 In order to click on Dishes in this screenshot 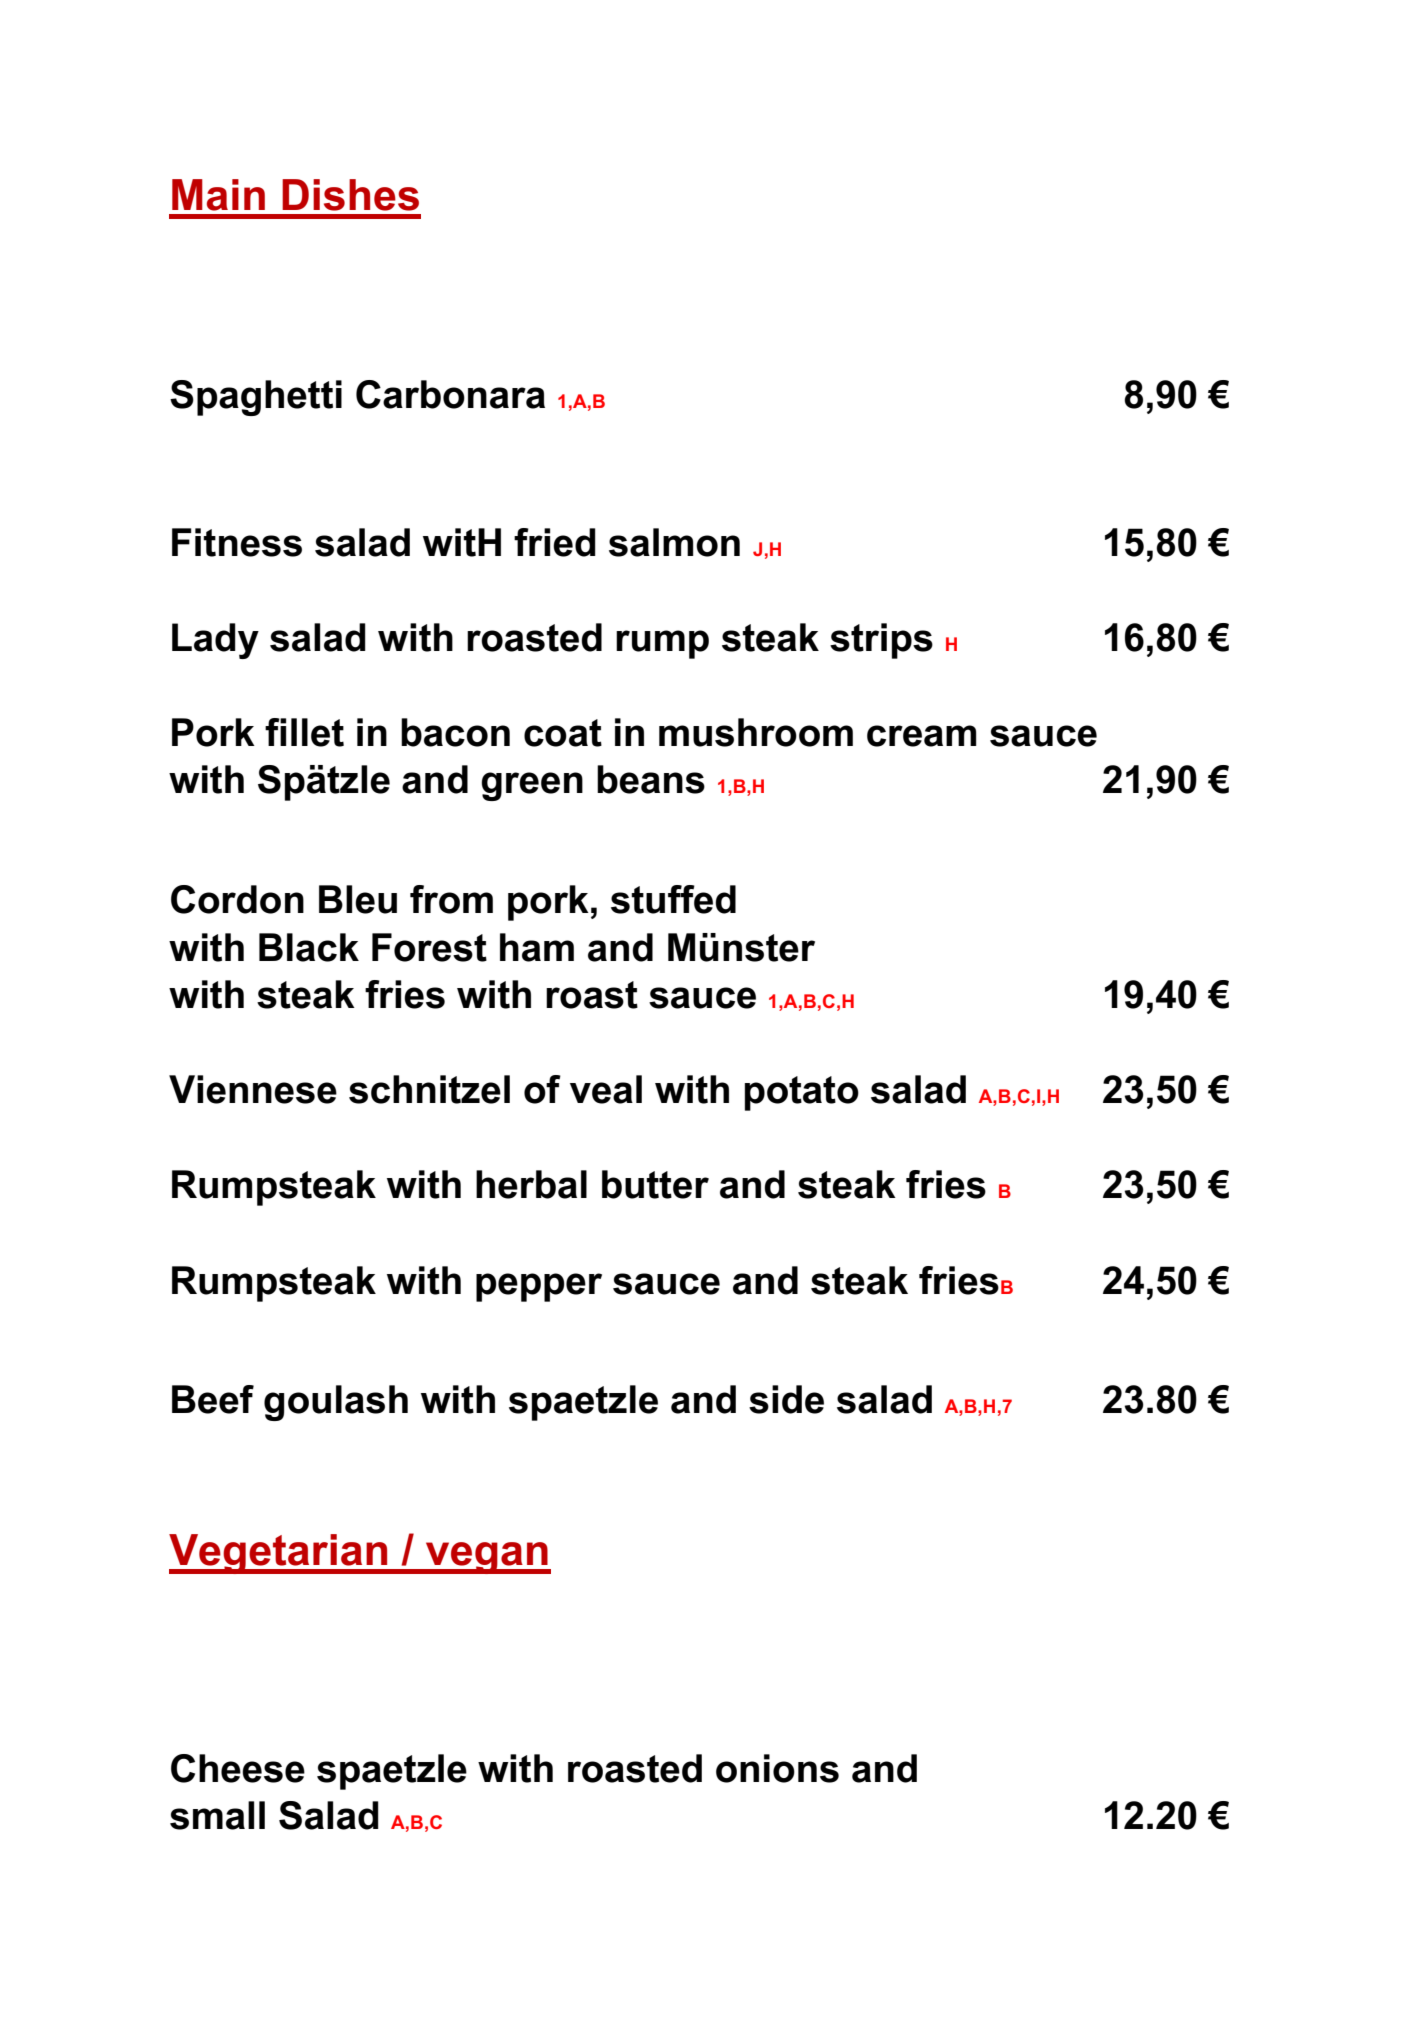, I will do `click(350, 195)`.
